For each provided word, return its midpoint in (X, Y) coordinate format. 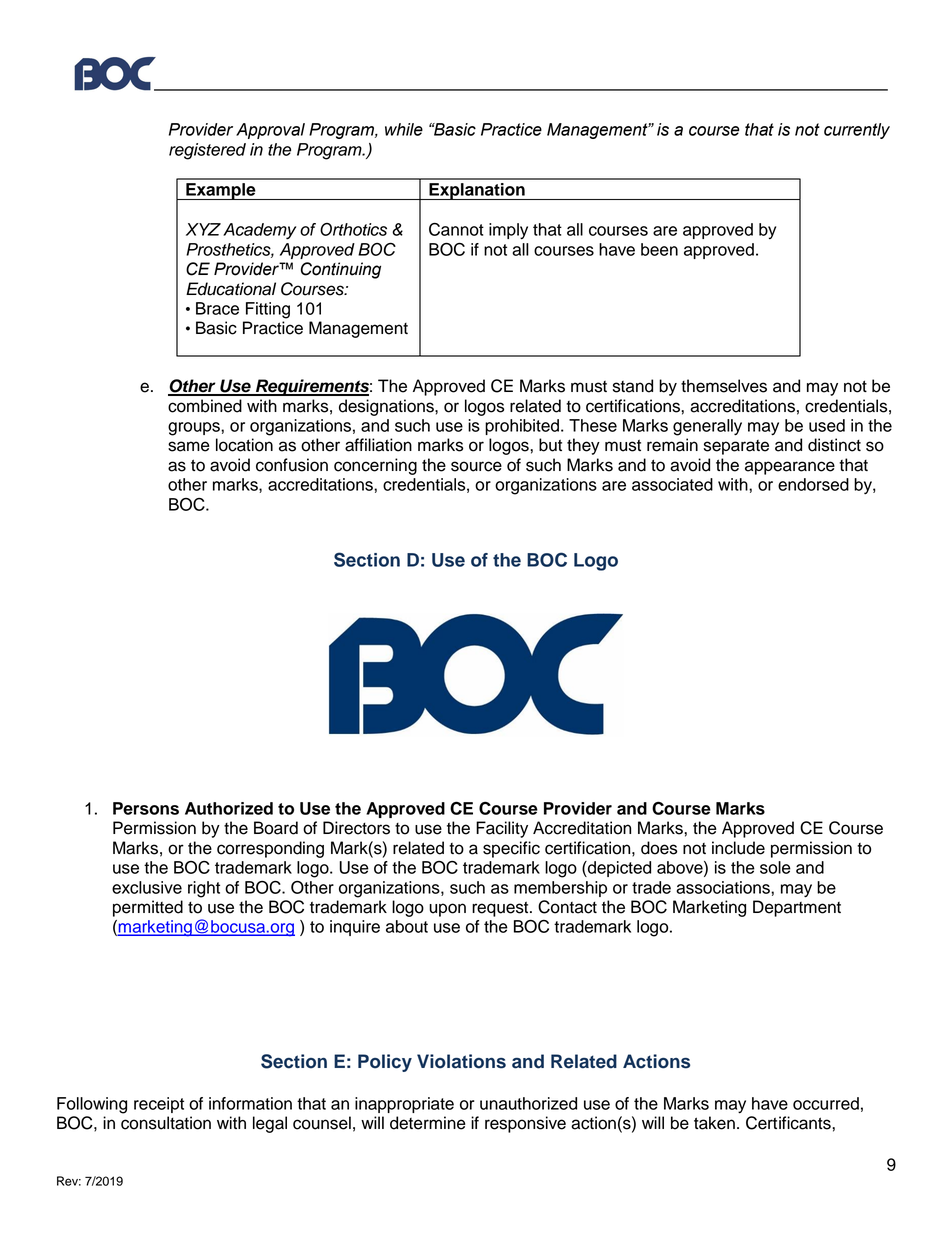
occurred (826, 1103)
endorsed (813, 484)
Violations (461, 1061)
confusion (292, 465)
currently (857, 131)
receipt (159, 1105)
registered (207, 151)
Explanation (477, 191)
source (476, 466)
